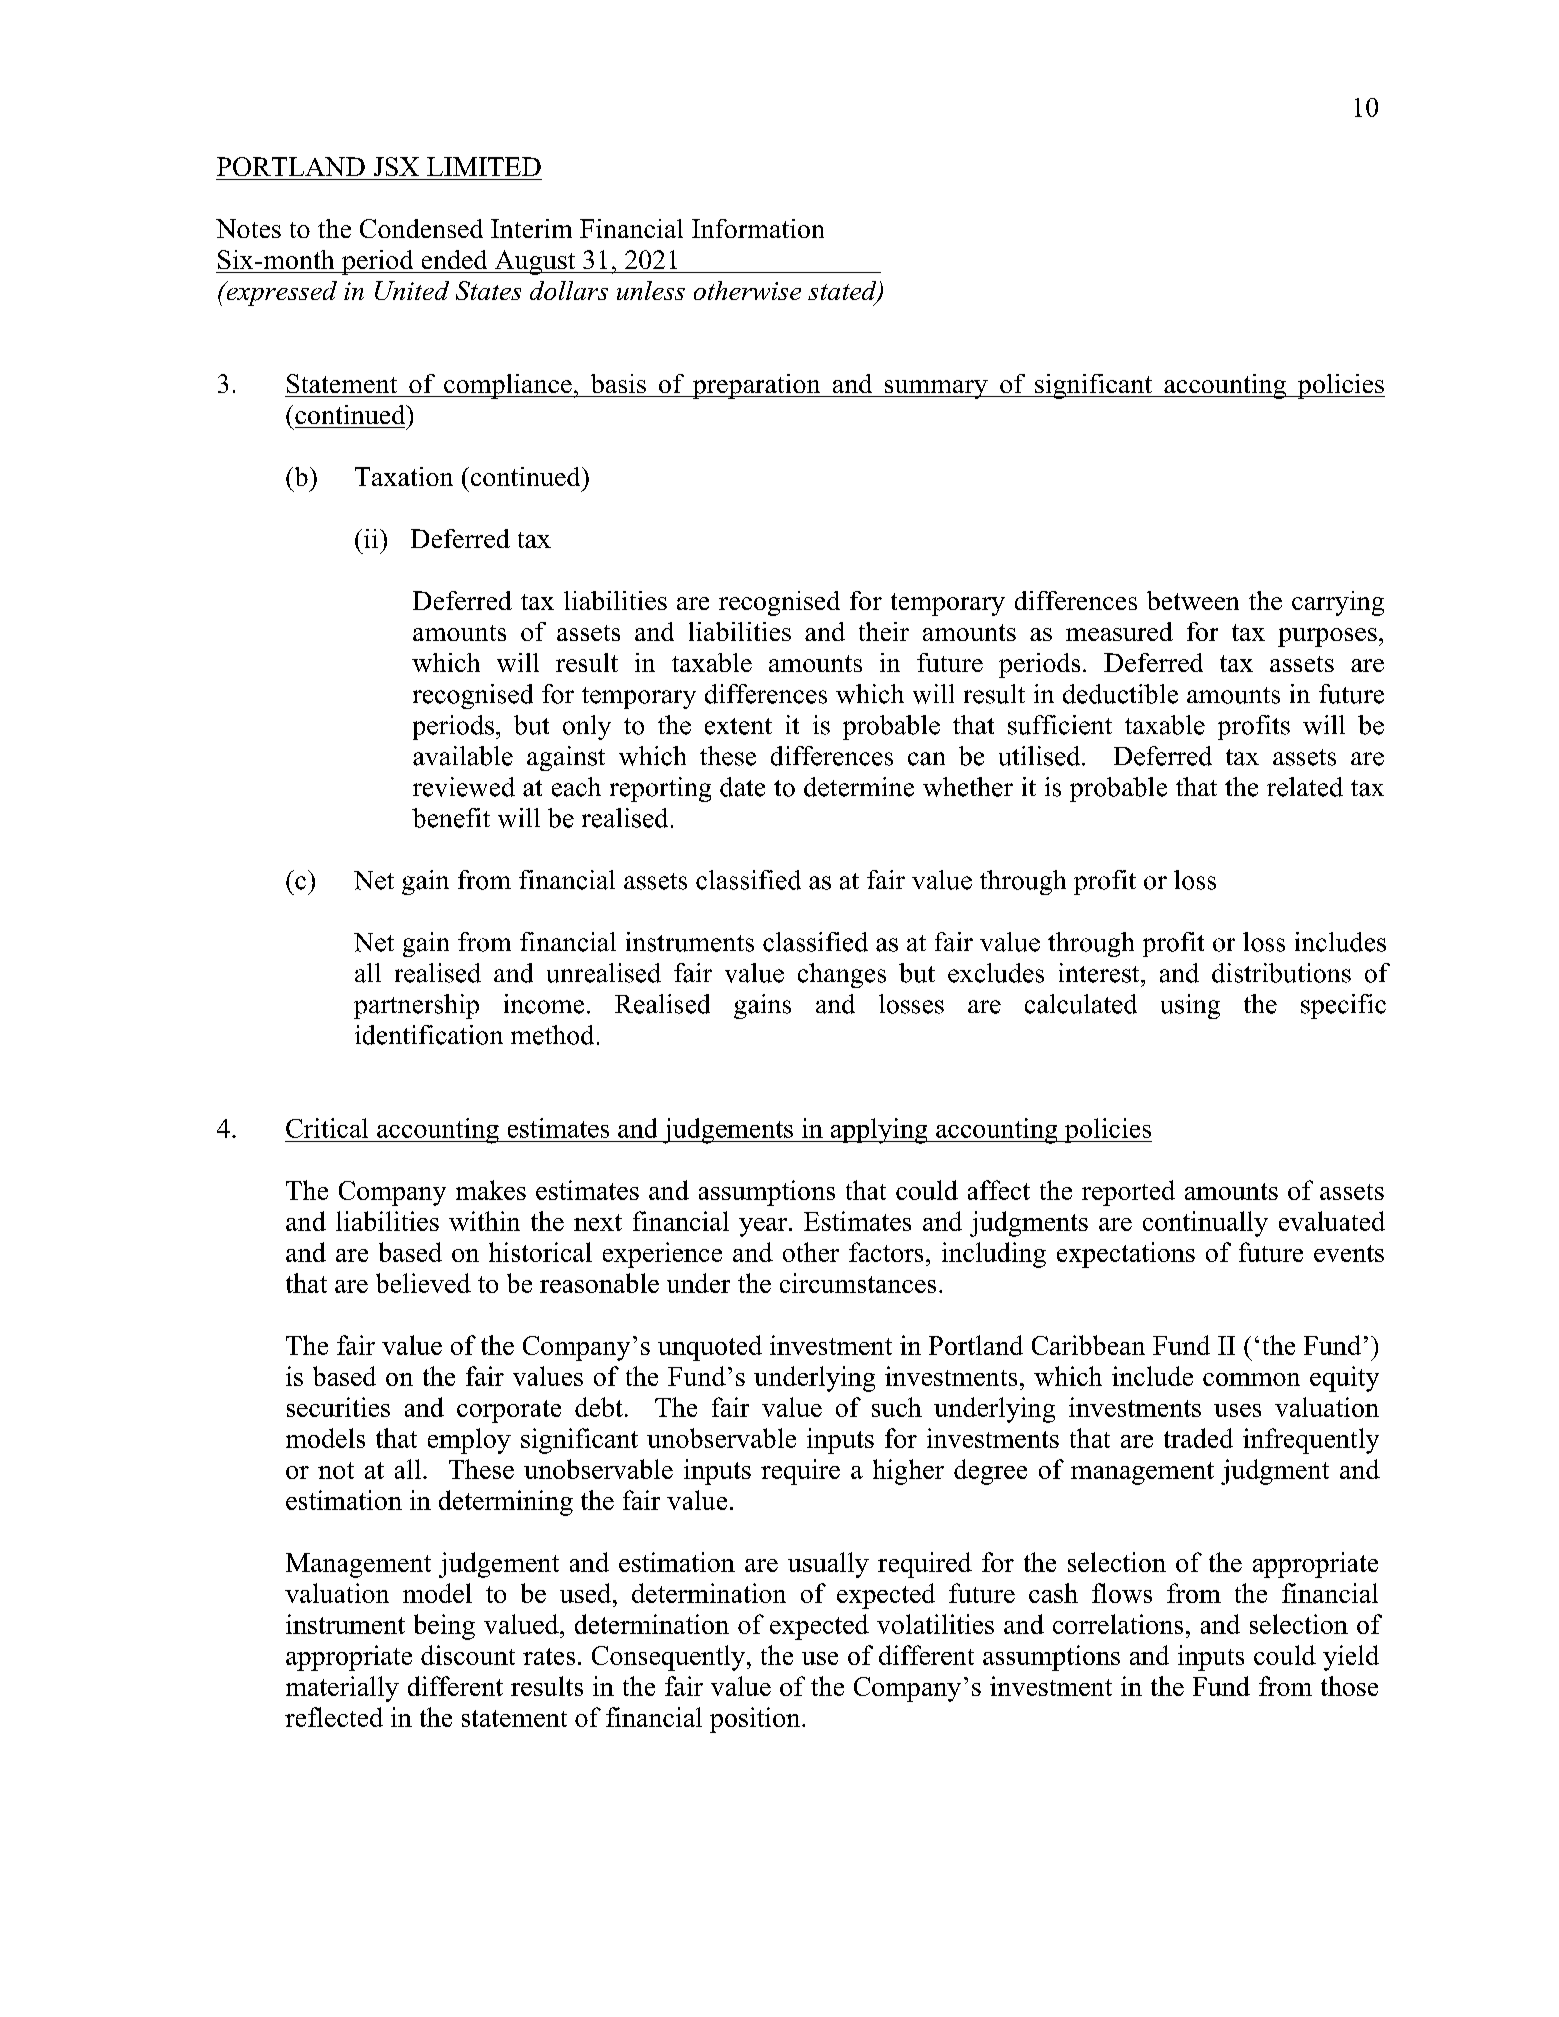  Describe the element at coordinates (758, 228) in the image. I see `Information` at that location.
